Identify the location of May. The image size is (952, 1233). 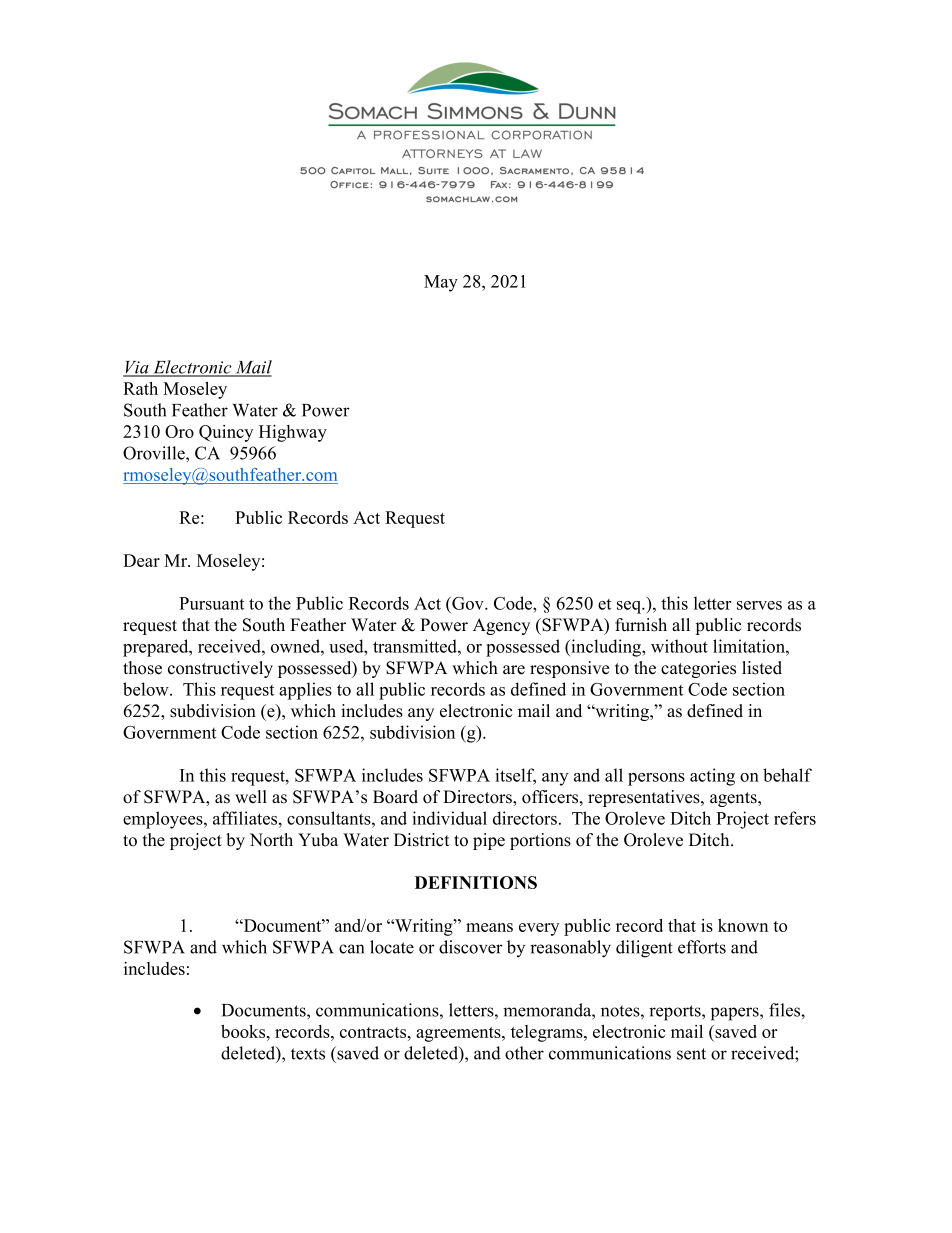
(441, 283).
